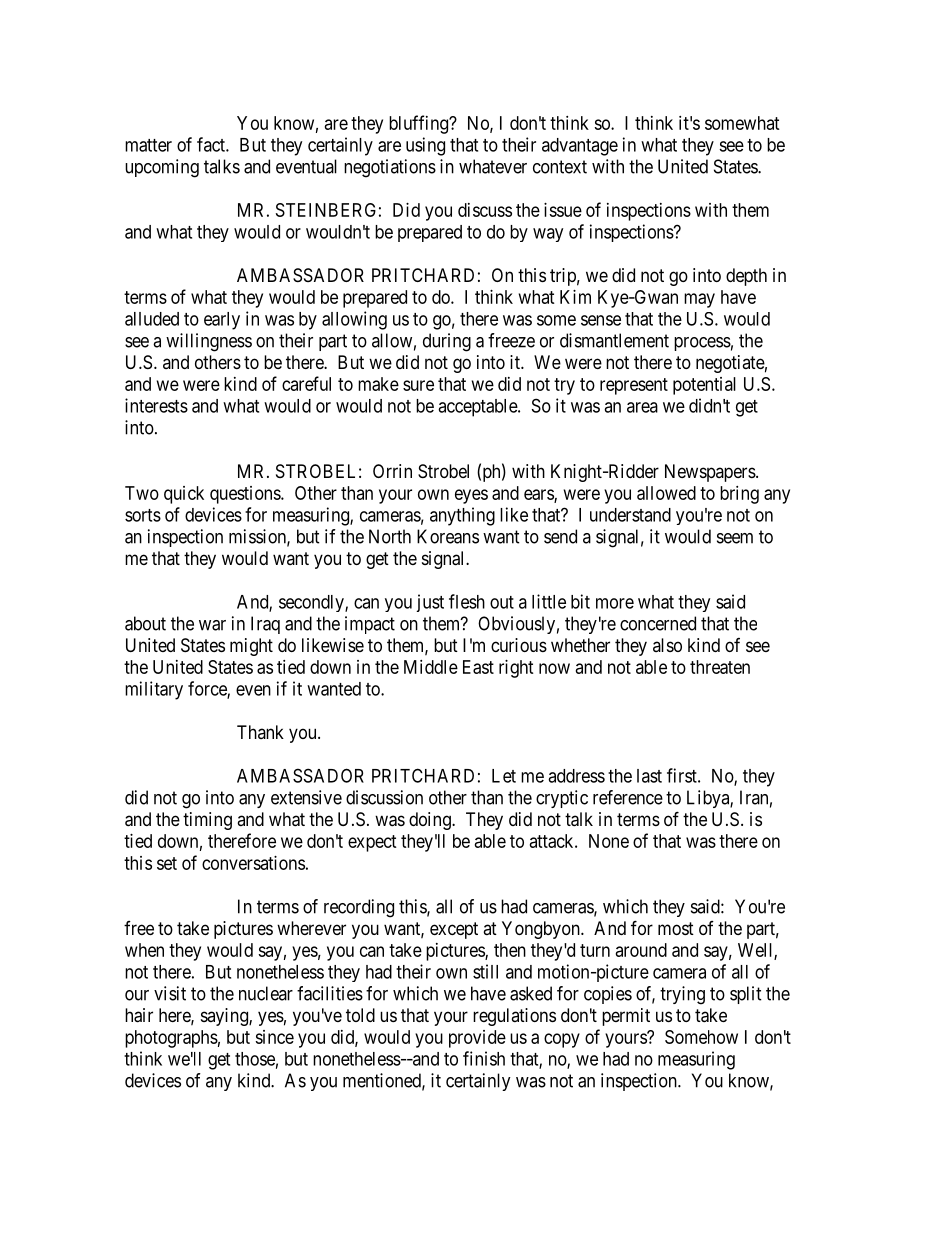  I want to click on saying, so click(225, 1017).
